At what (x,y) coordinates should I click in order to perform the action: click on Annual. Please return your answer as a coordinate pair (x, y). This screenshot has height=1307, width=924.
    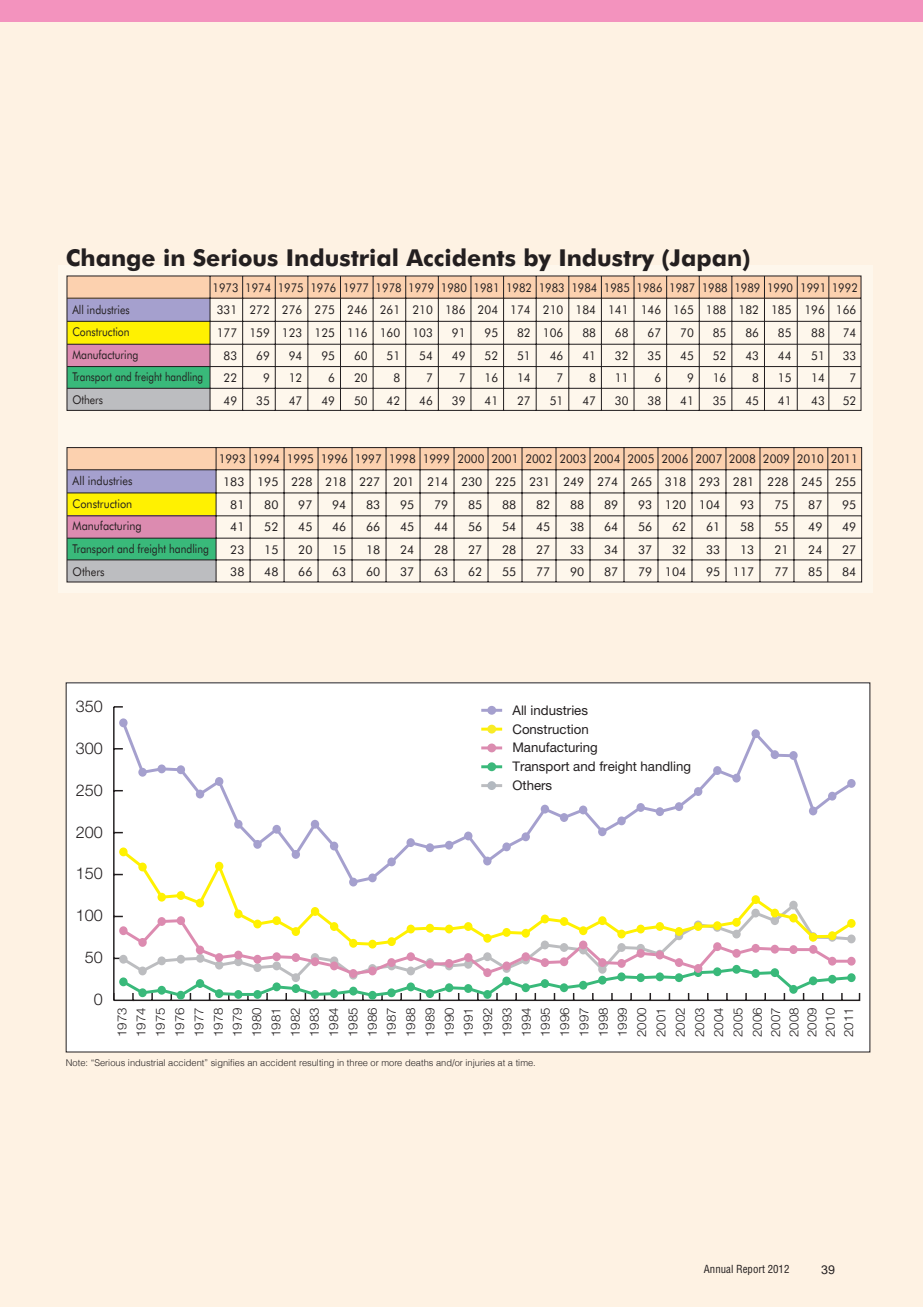
    Looking at the image, I should click on (718, 1269).
